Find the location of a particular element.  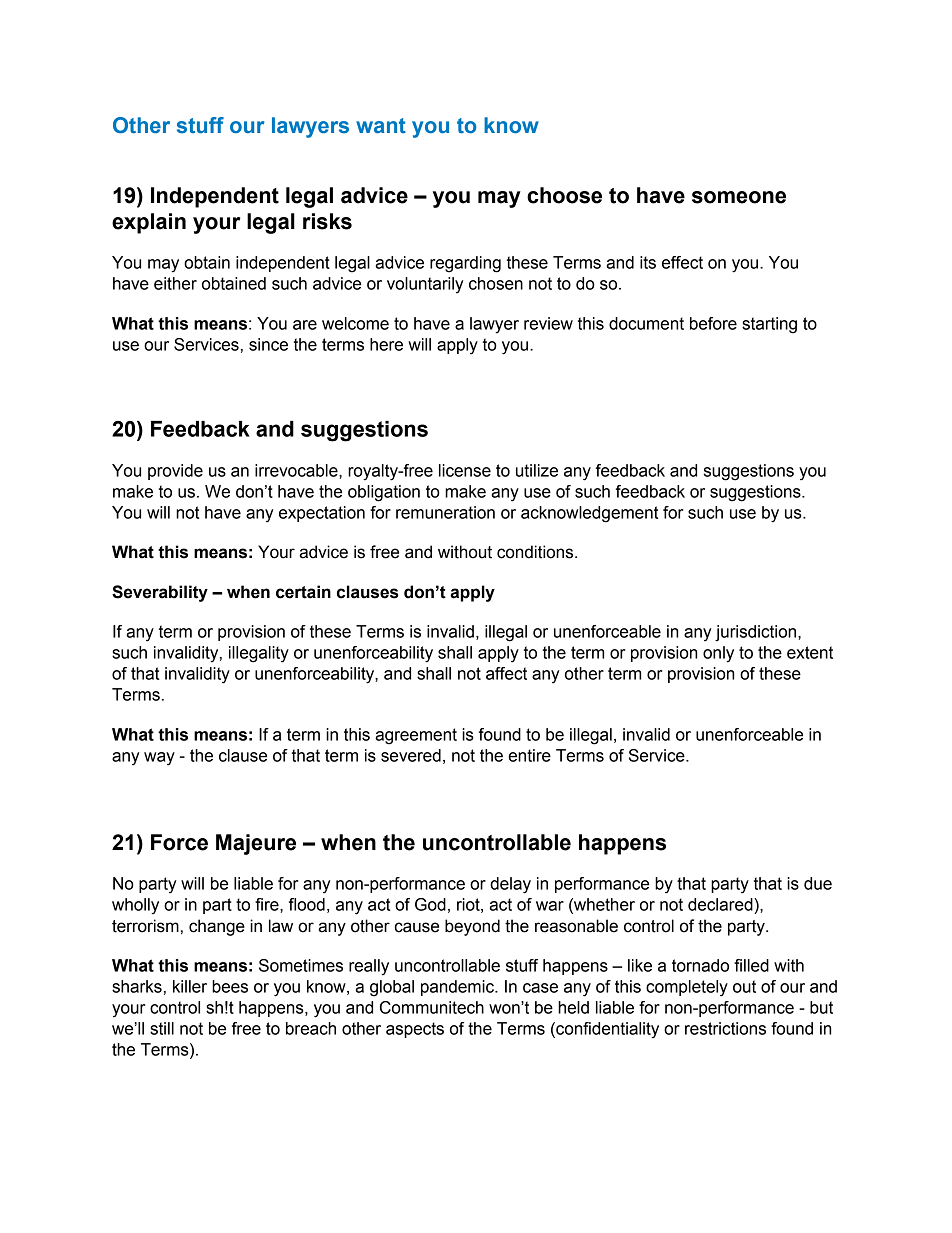

bees is located at coordinates (230, 986).
